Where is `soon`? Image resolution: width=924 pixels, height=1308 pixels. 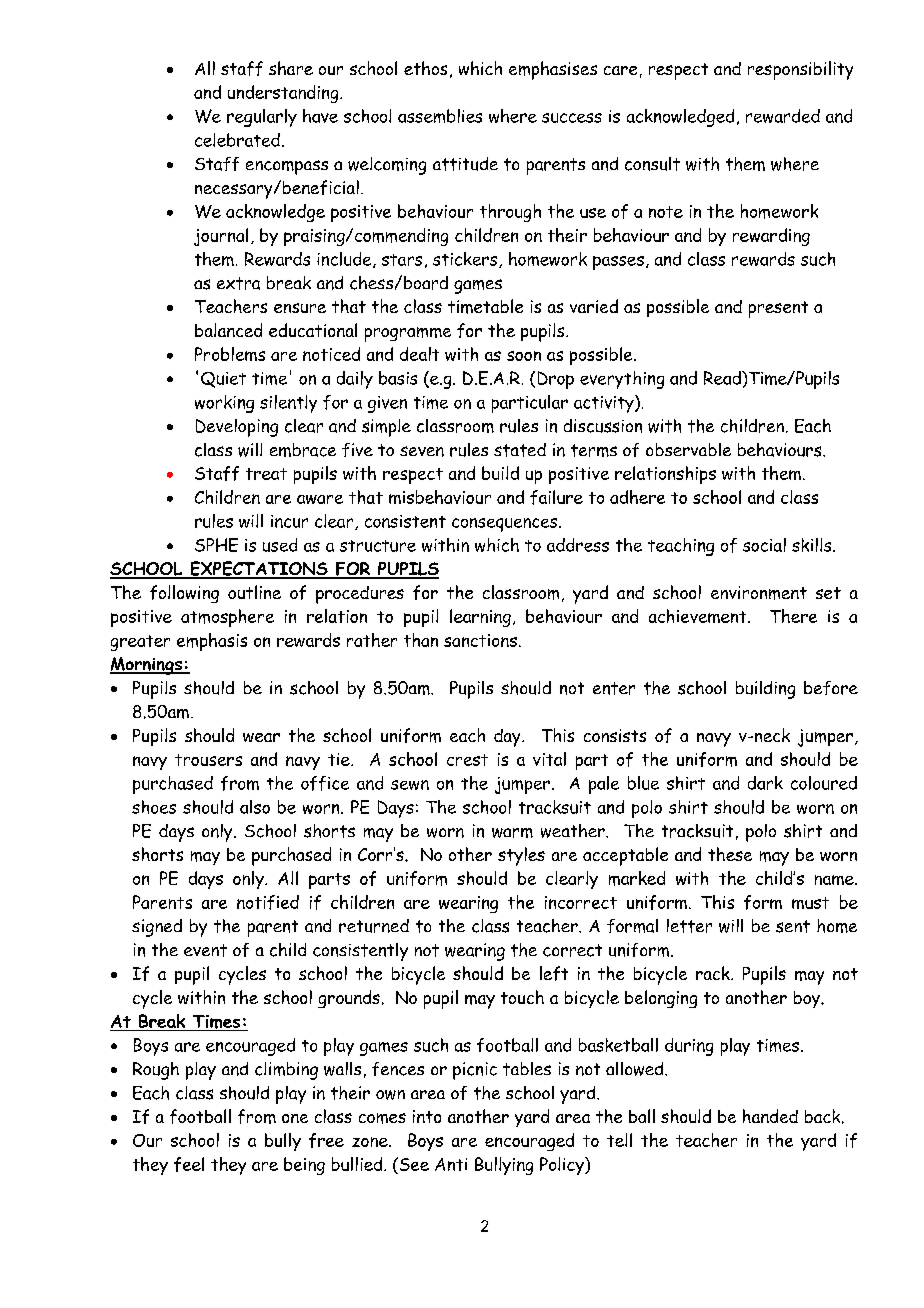
soon is located at coordinates (524, 356).
